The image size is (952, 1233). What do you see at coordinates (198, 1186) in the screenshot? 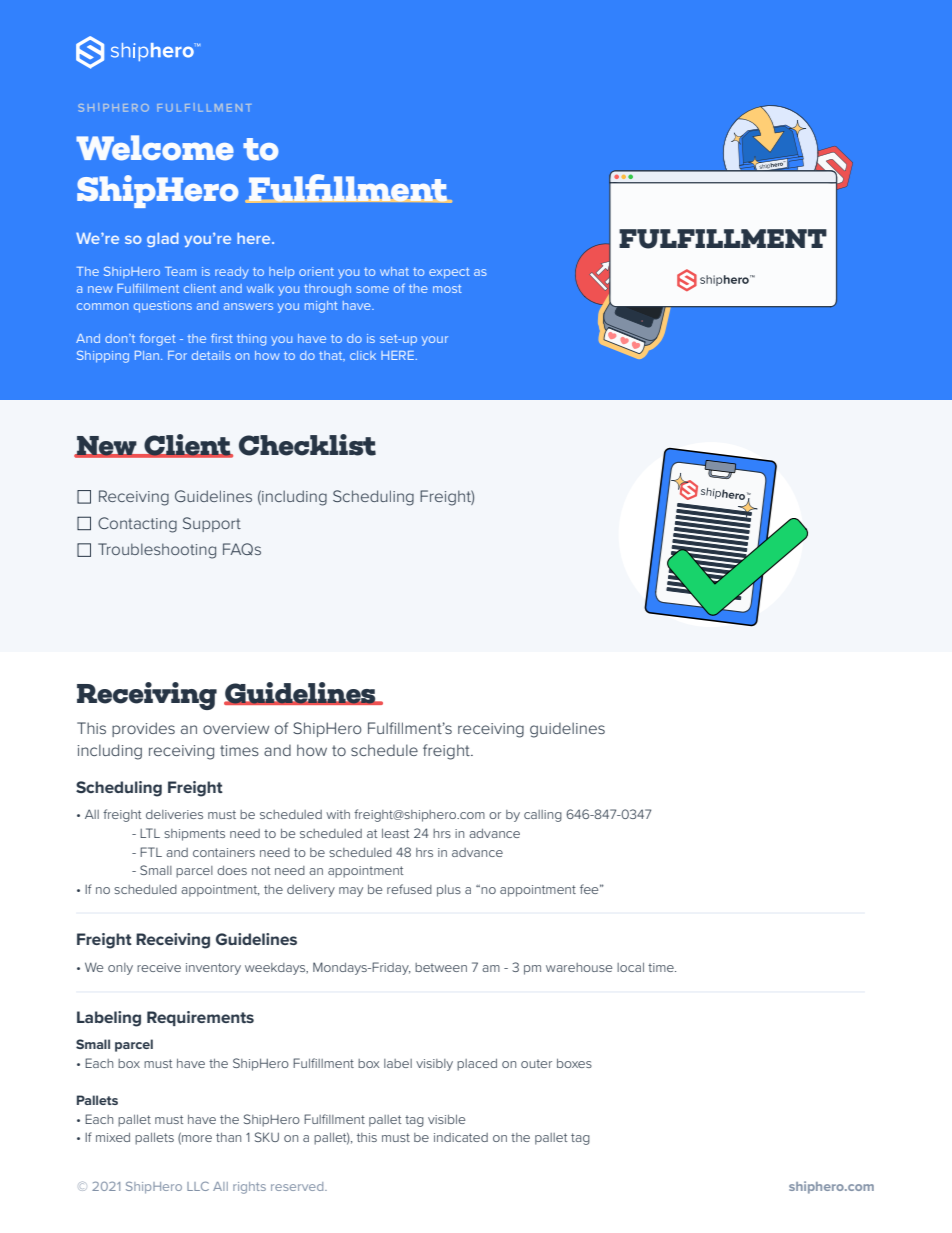
I see `LLC` at bounding box center [198, 1186].
